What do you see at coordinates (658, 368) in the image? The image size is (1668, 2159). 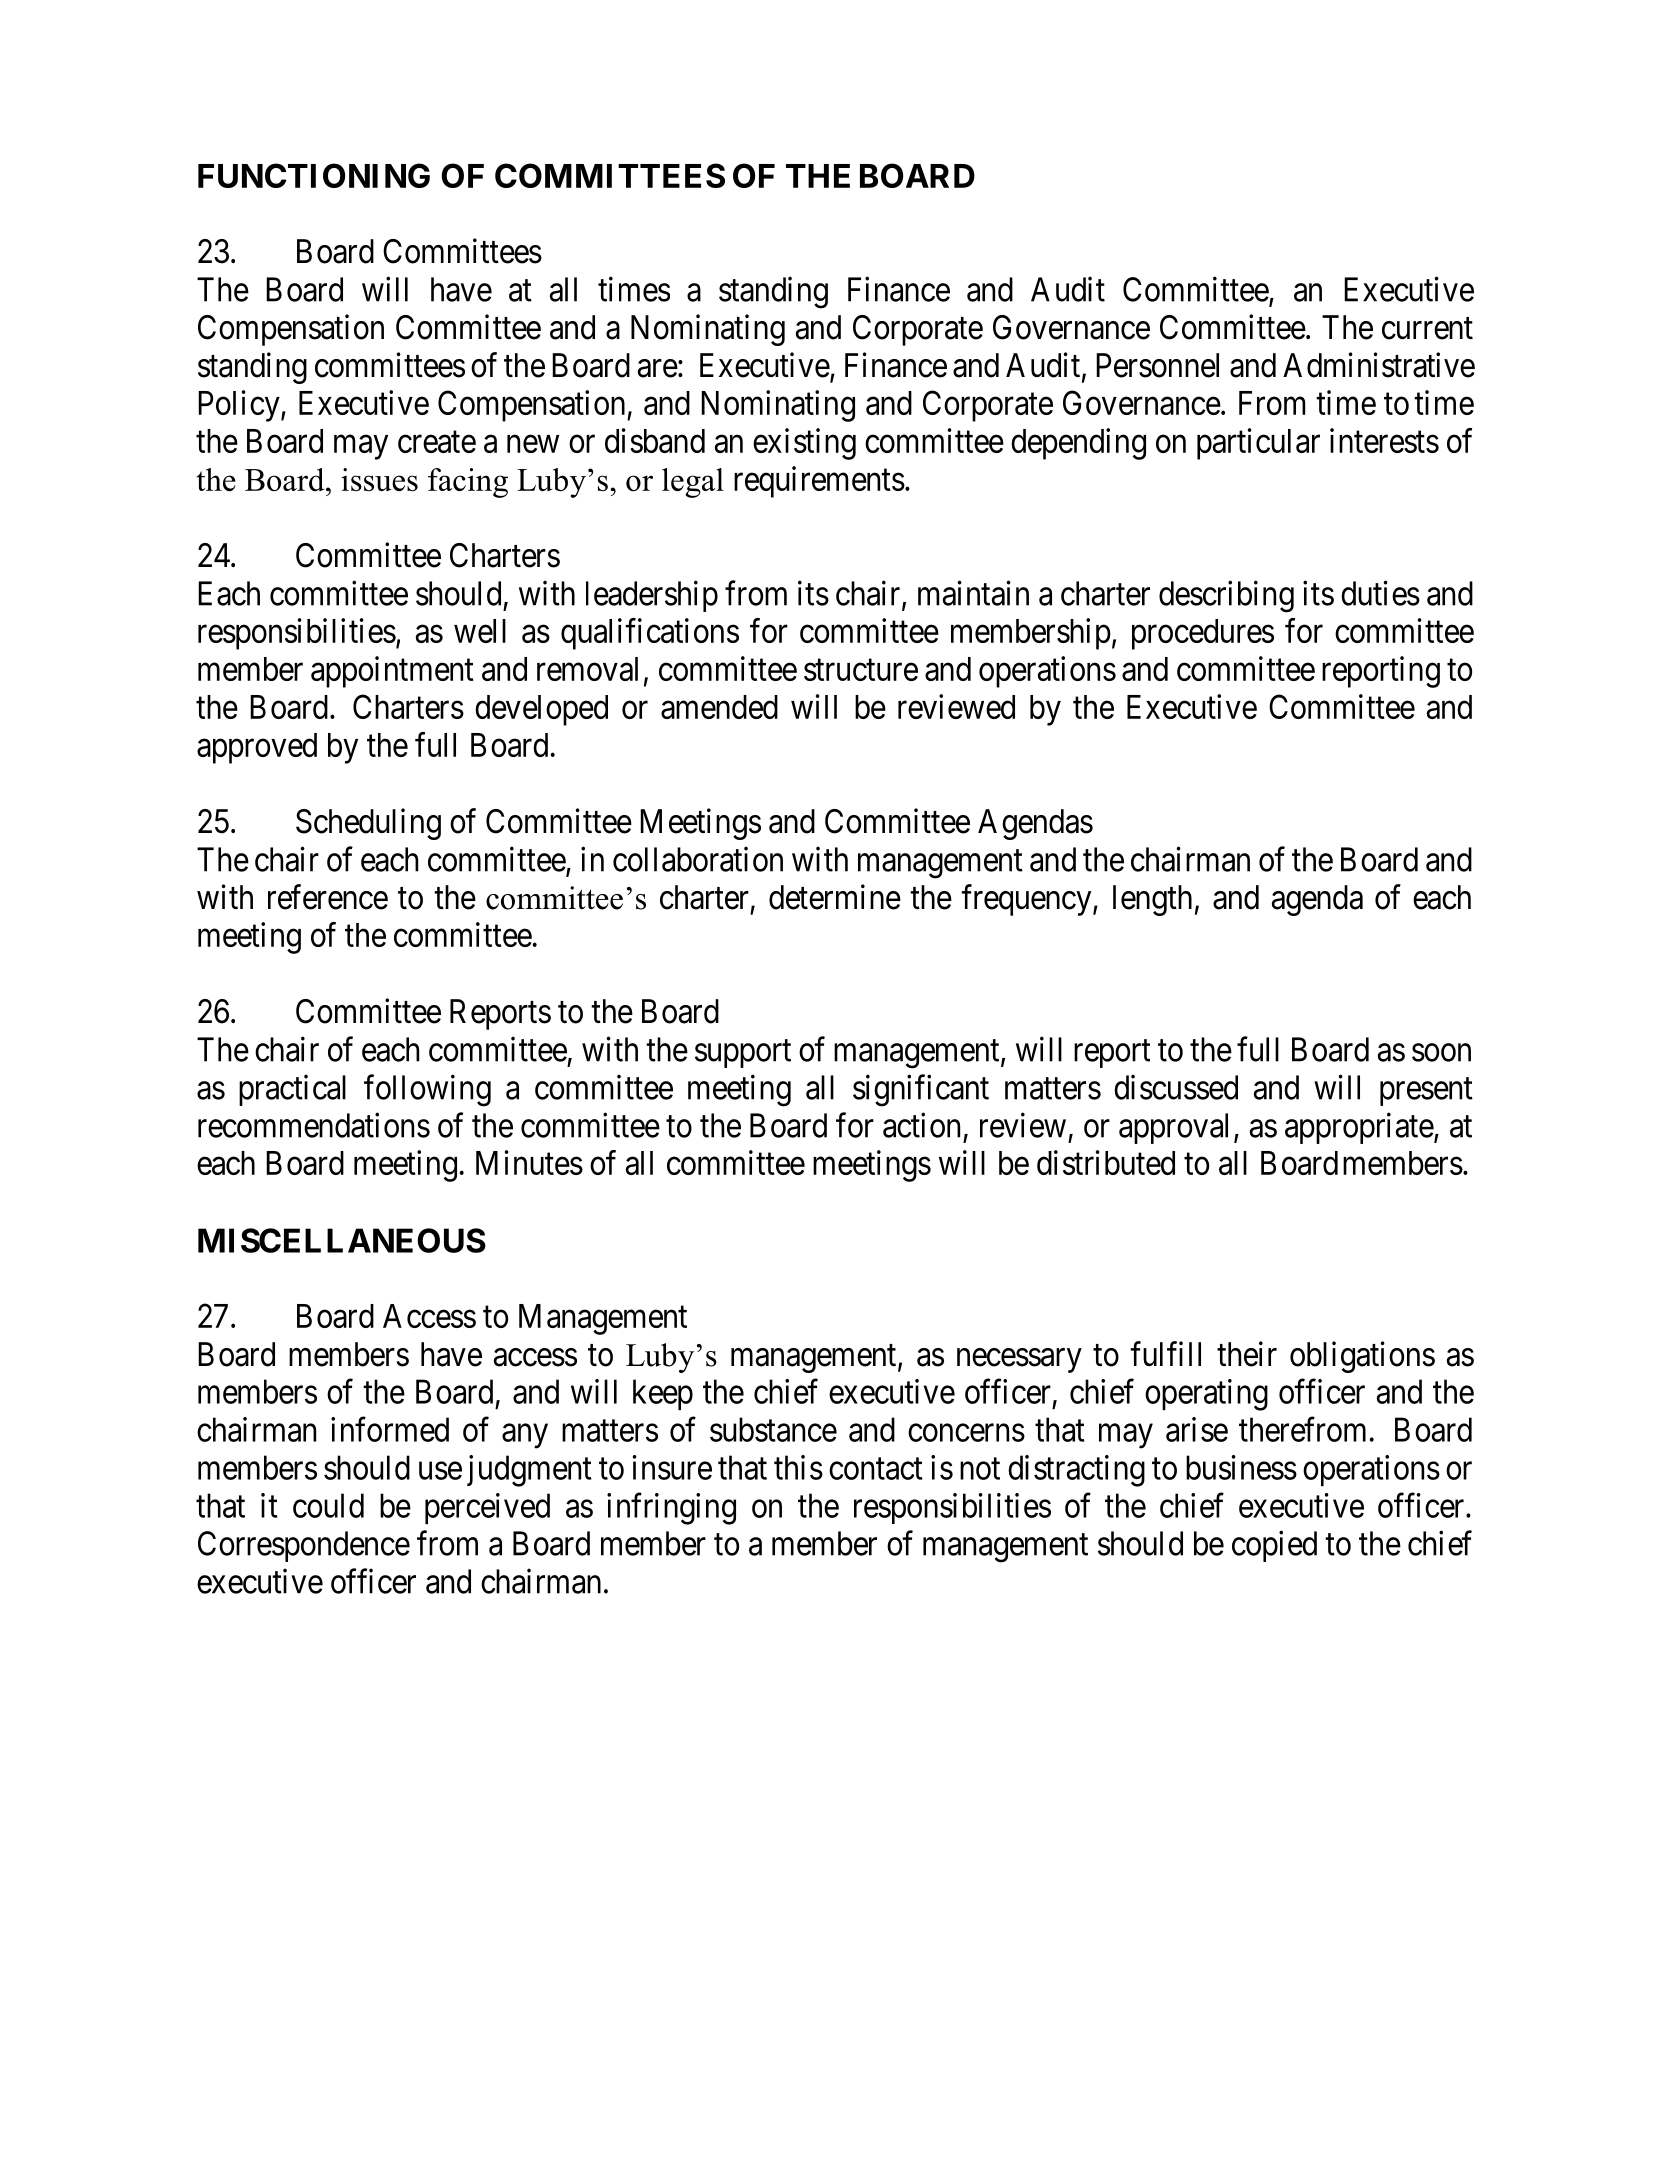 I see `are` at bounding box center [658, 368].
